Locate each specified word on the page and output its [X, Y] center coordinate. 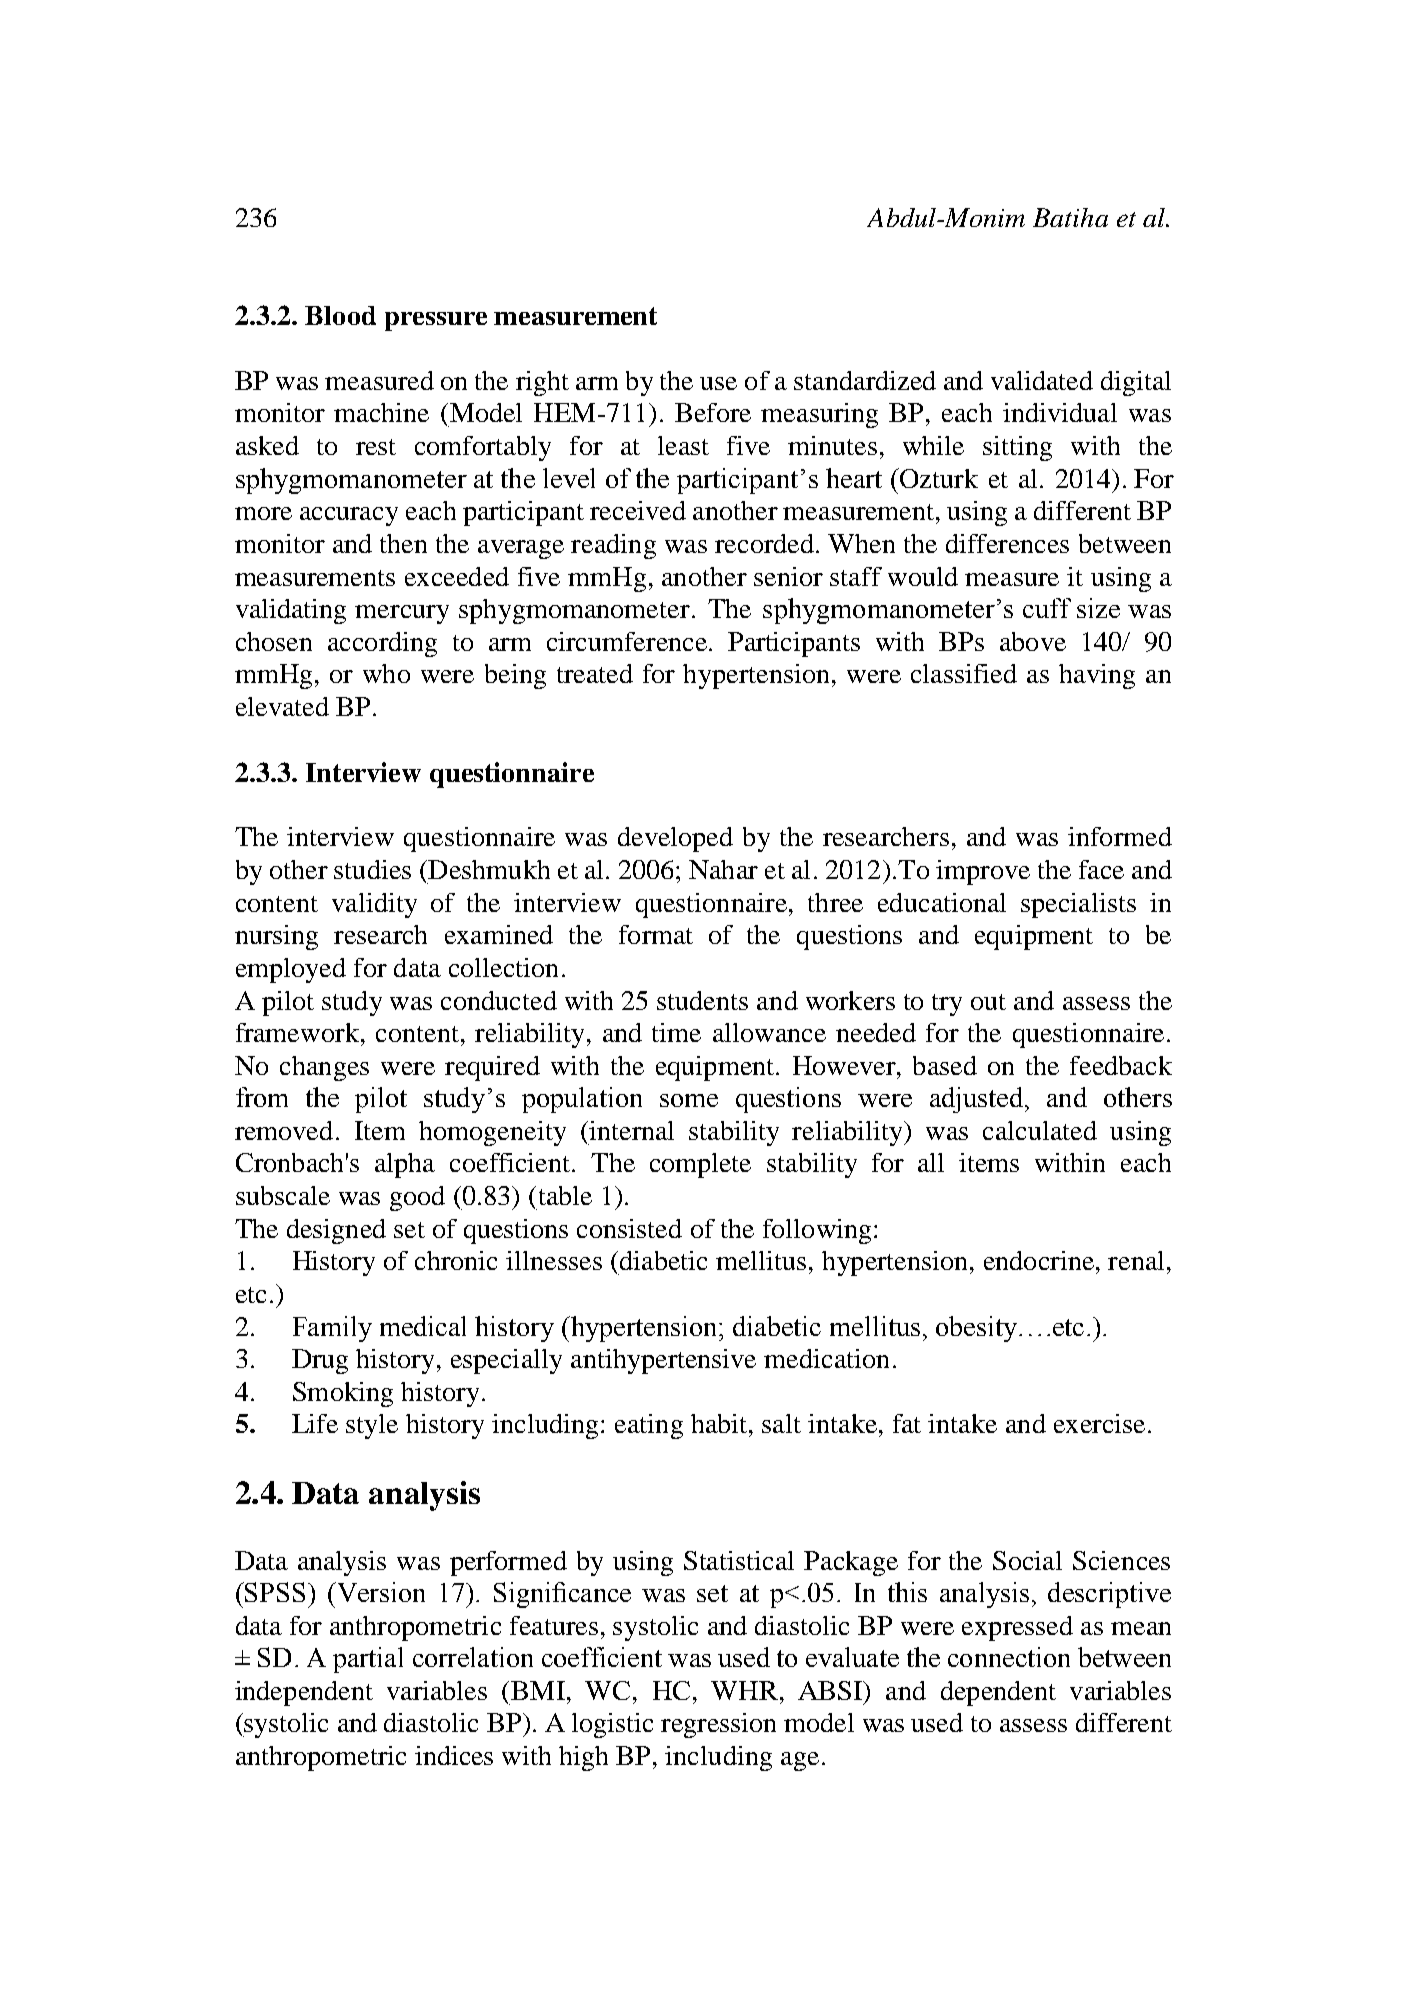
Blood [340, 315]
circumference [627, 641]
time [676, 1032]
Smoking [343, 1394]
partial [368, 1660]
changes [324, 1068]
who [386, 673]
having [1097, 676]
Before [713, 412]
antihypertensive [663, 1361]
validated [1042, 380]
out [988, 1002]
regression [718, 1725]
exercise [1099, 1423]
